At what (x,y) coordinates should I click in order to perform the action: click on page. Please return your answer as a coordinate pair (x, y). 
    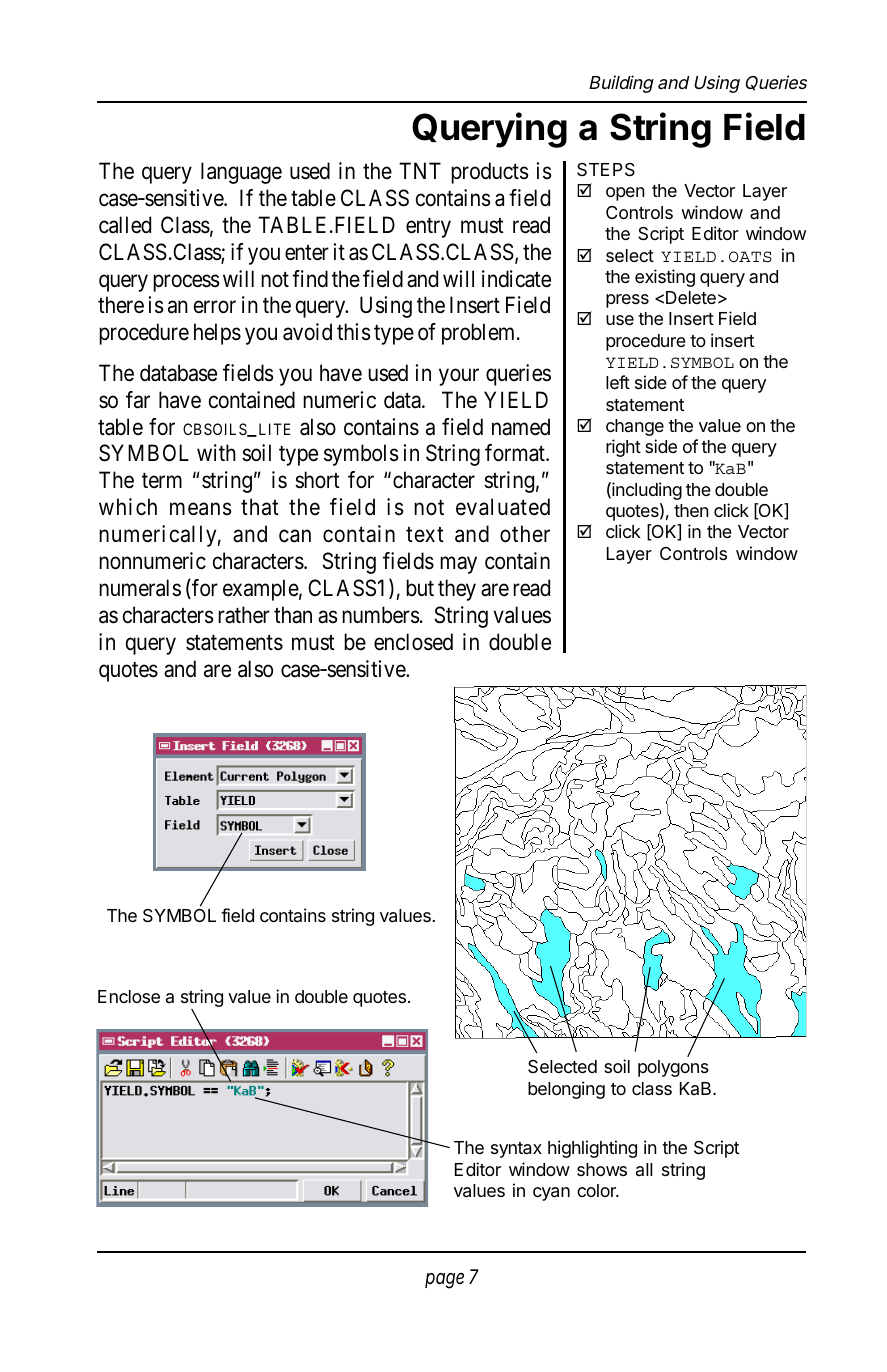
    Looking at the image, I should click on (444, 1281).
